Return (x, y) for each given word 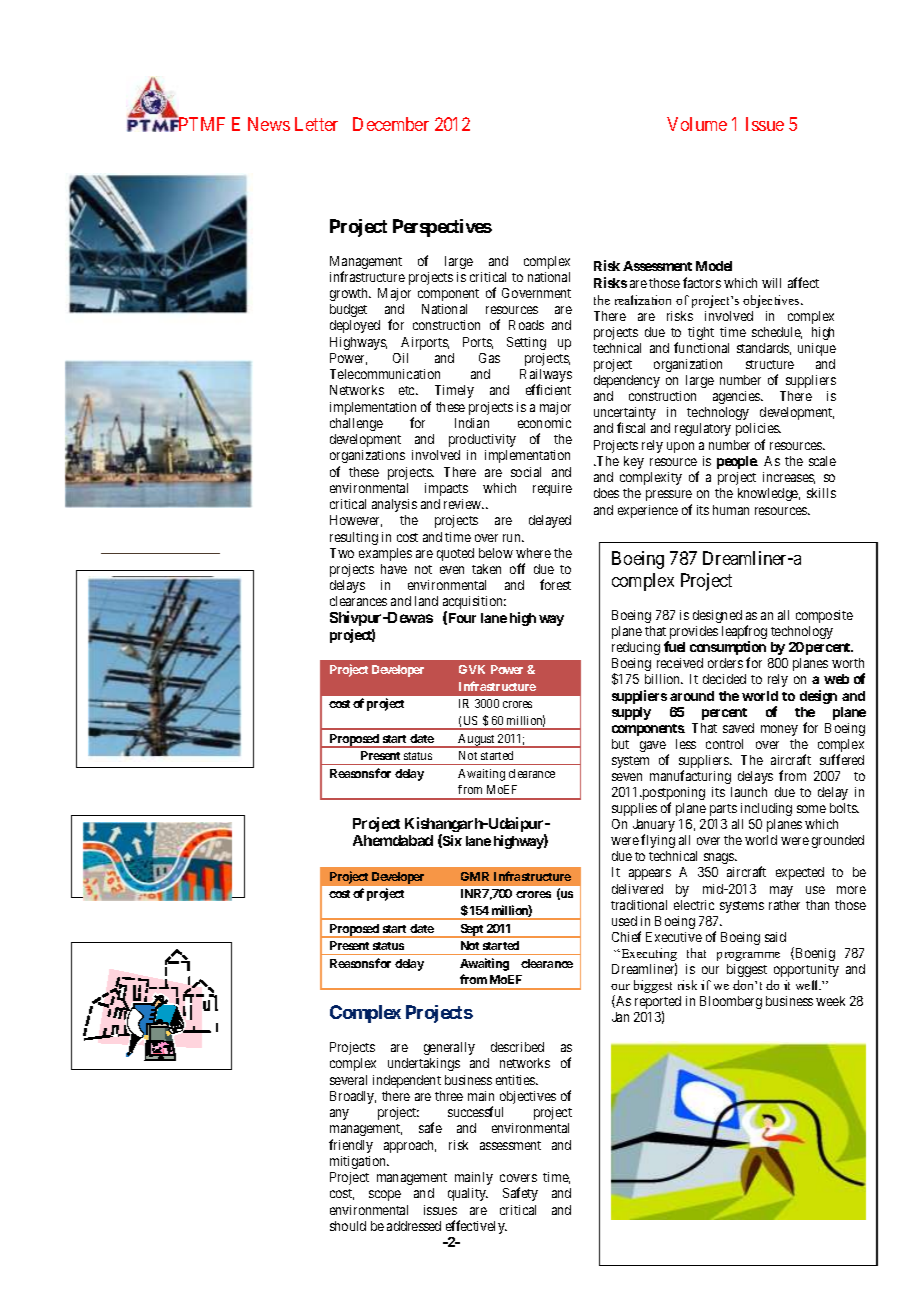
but (620, 744)
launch (749, 792)
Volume (697, 124)
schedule (777, 333)
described (517, 1047)
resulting (354, 538)
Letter (316, 124)
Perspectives (442, 228)
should (348, 1226)
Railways (546, 377)
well (808, 985)
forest (555, 584)
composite (824, 616)
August (477, 741)
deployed (355, 326)
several (348, 1080)
